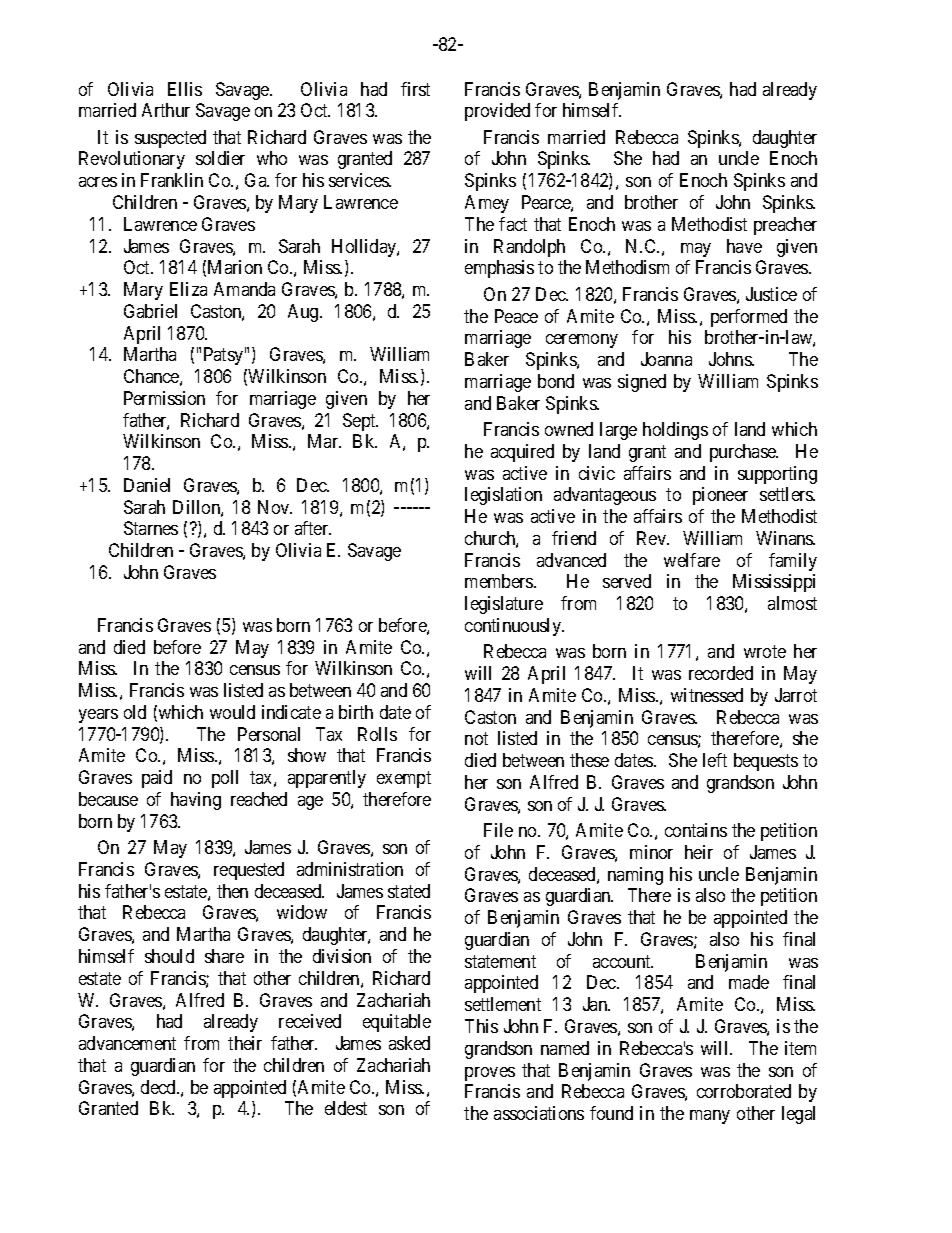  I want to click on Peace, so click(516, 316).
